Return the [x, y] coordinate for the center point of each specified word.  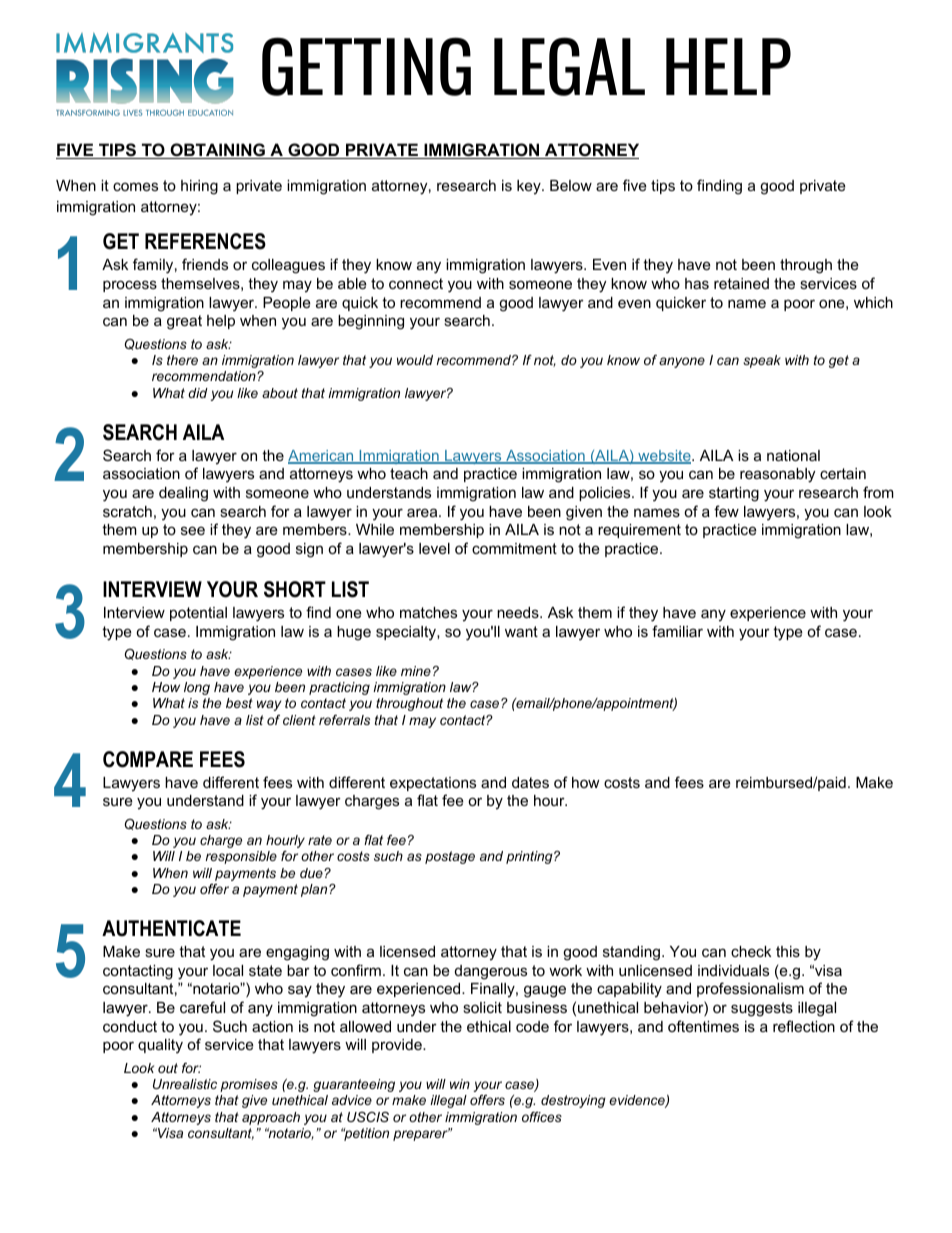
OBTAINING [217, 151]
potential [198, 614]
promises [249, 1085]
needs [519, 612]
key [530, 187]
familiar [677, 631]
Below [571, 185]
